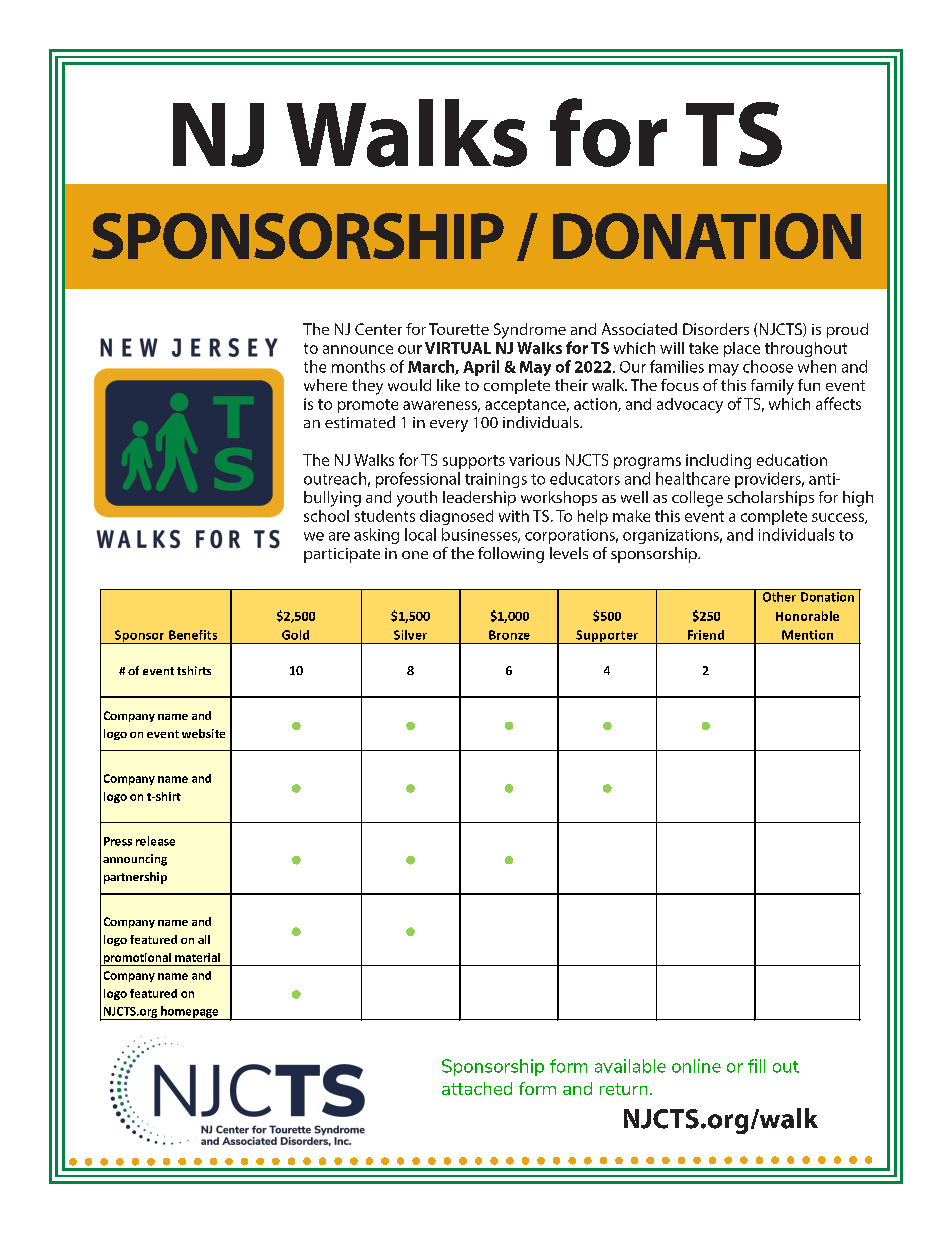 The height and width of the document is (1233, 952). I want to click on Bronze, so click(509, 635).
